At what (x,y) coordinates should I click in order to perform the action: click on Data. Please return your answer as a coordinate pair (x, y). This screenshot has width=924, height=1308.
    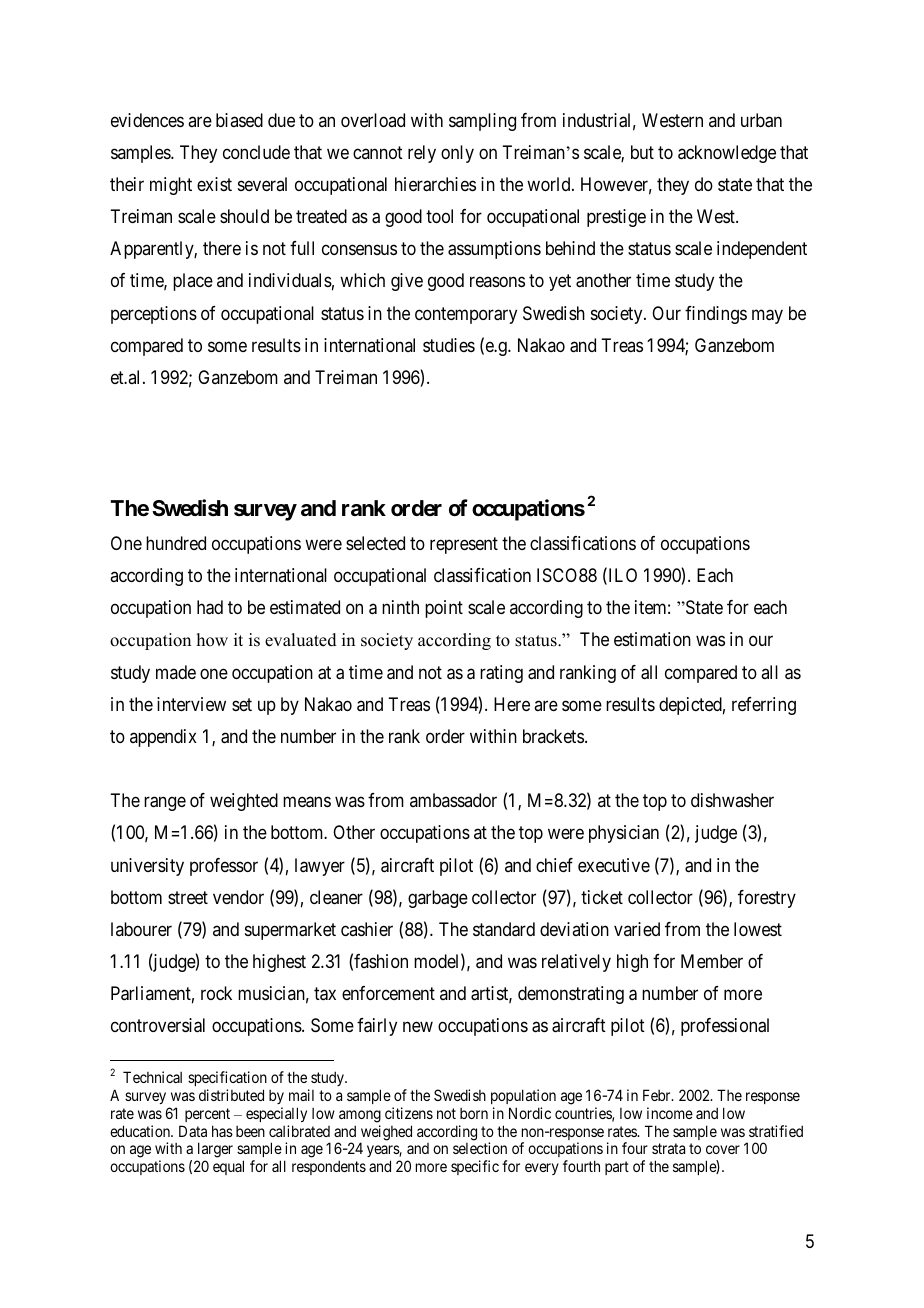
    Looking at the image, I should click on (193, 1131).
